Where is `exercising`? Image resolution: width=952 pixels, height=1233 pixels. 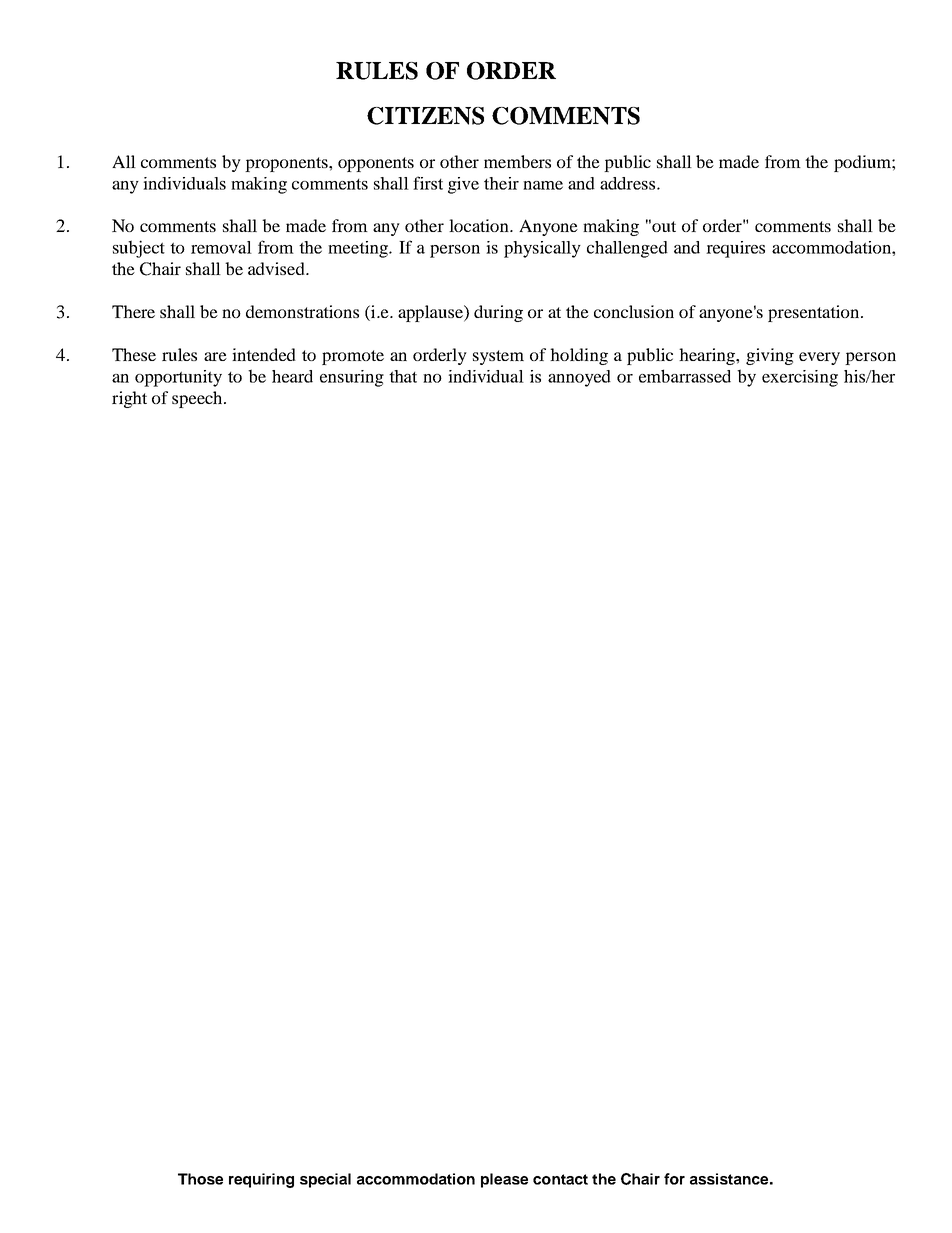 exercising is located at coordinates (800, 378).
